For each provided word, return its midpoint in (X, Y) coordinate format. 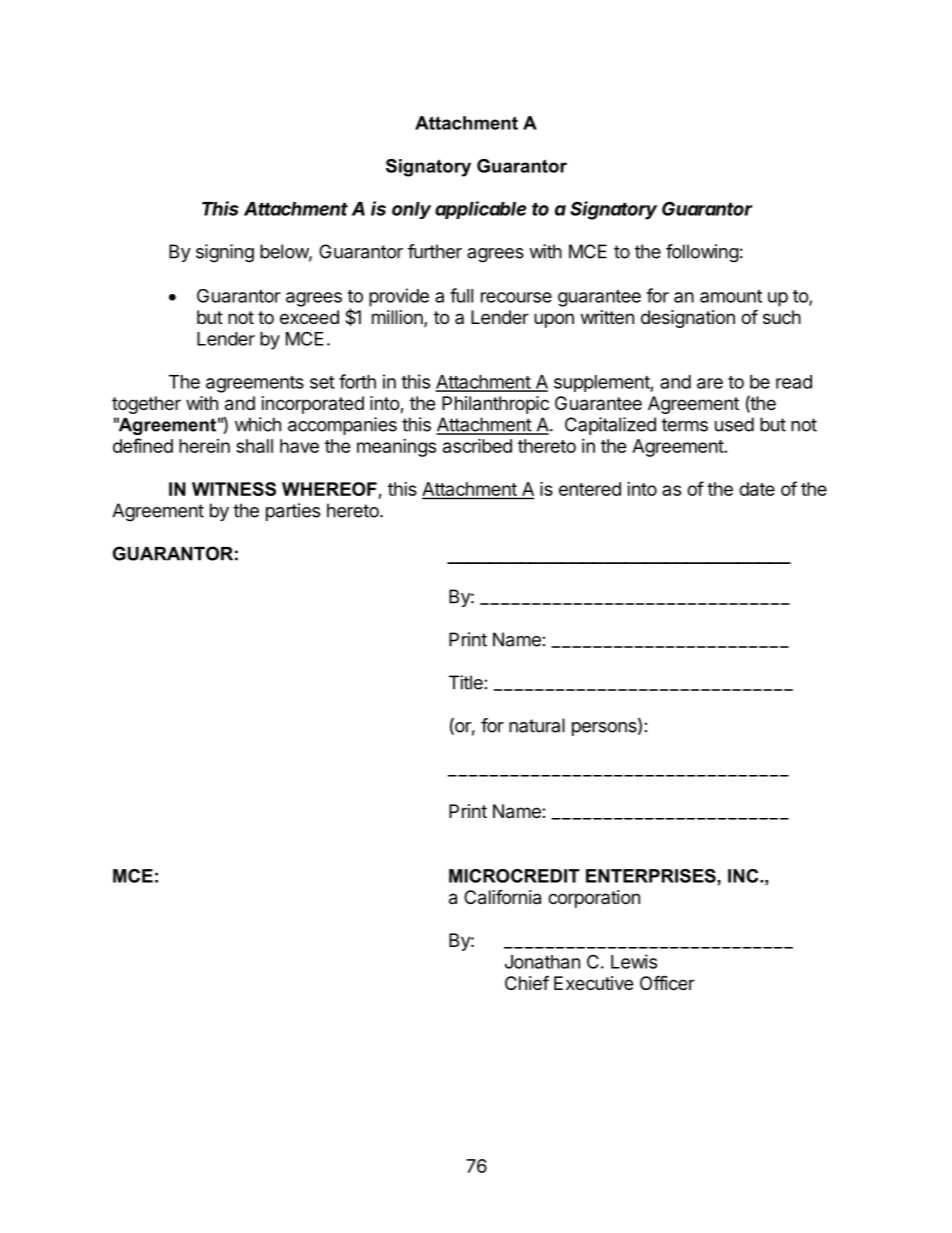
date (757, 489)
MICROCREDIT (514, 876)
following (702, 253)
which (258, 424)
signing (225, 253)
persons (605, 729)
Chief (527, 982)
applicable (480, 210)
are (710, 383)
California (502, 897)
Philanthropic (495, 405)
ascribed (477, 445)
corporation (594, 899)
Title (466, 682)
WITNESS (234, 489)
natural (537, 725)
